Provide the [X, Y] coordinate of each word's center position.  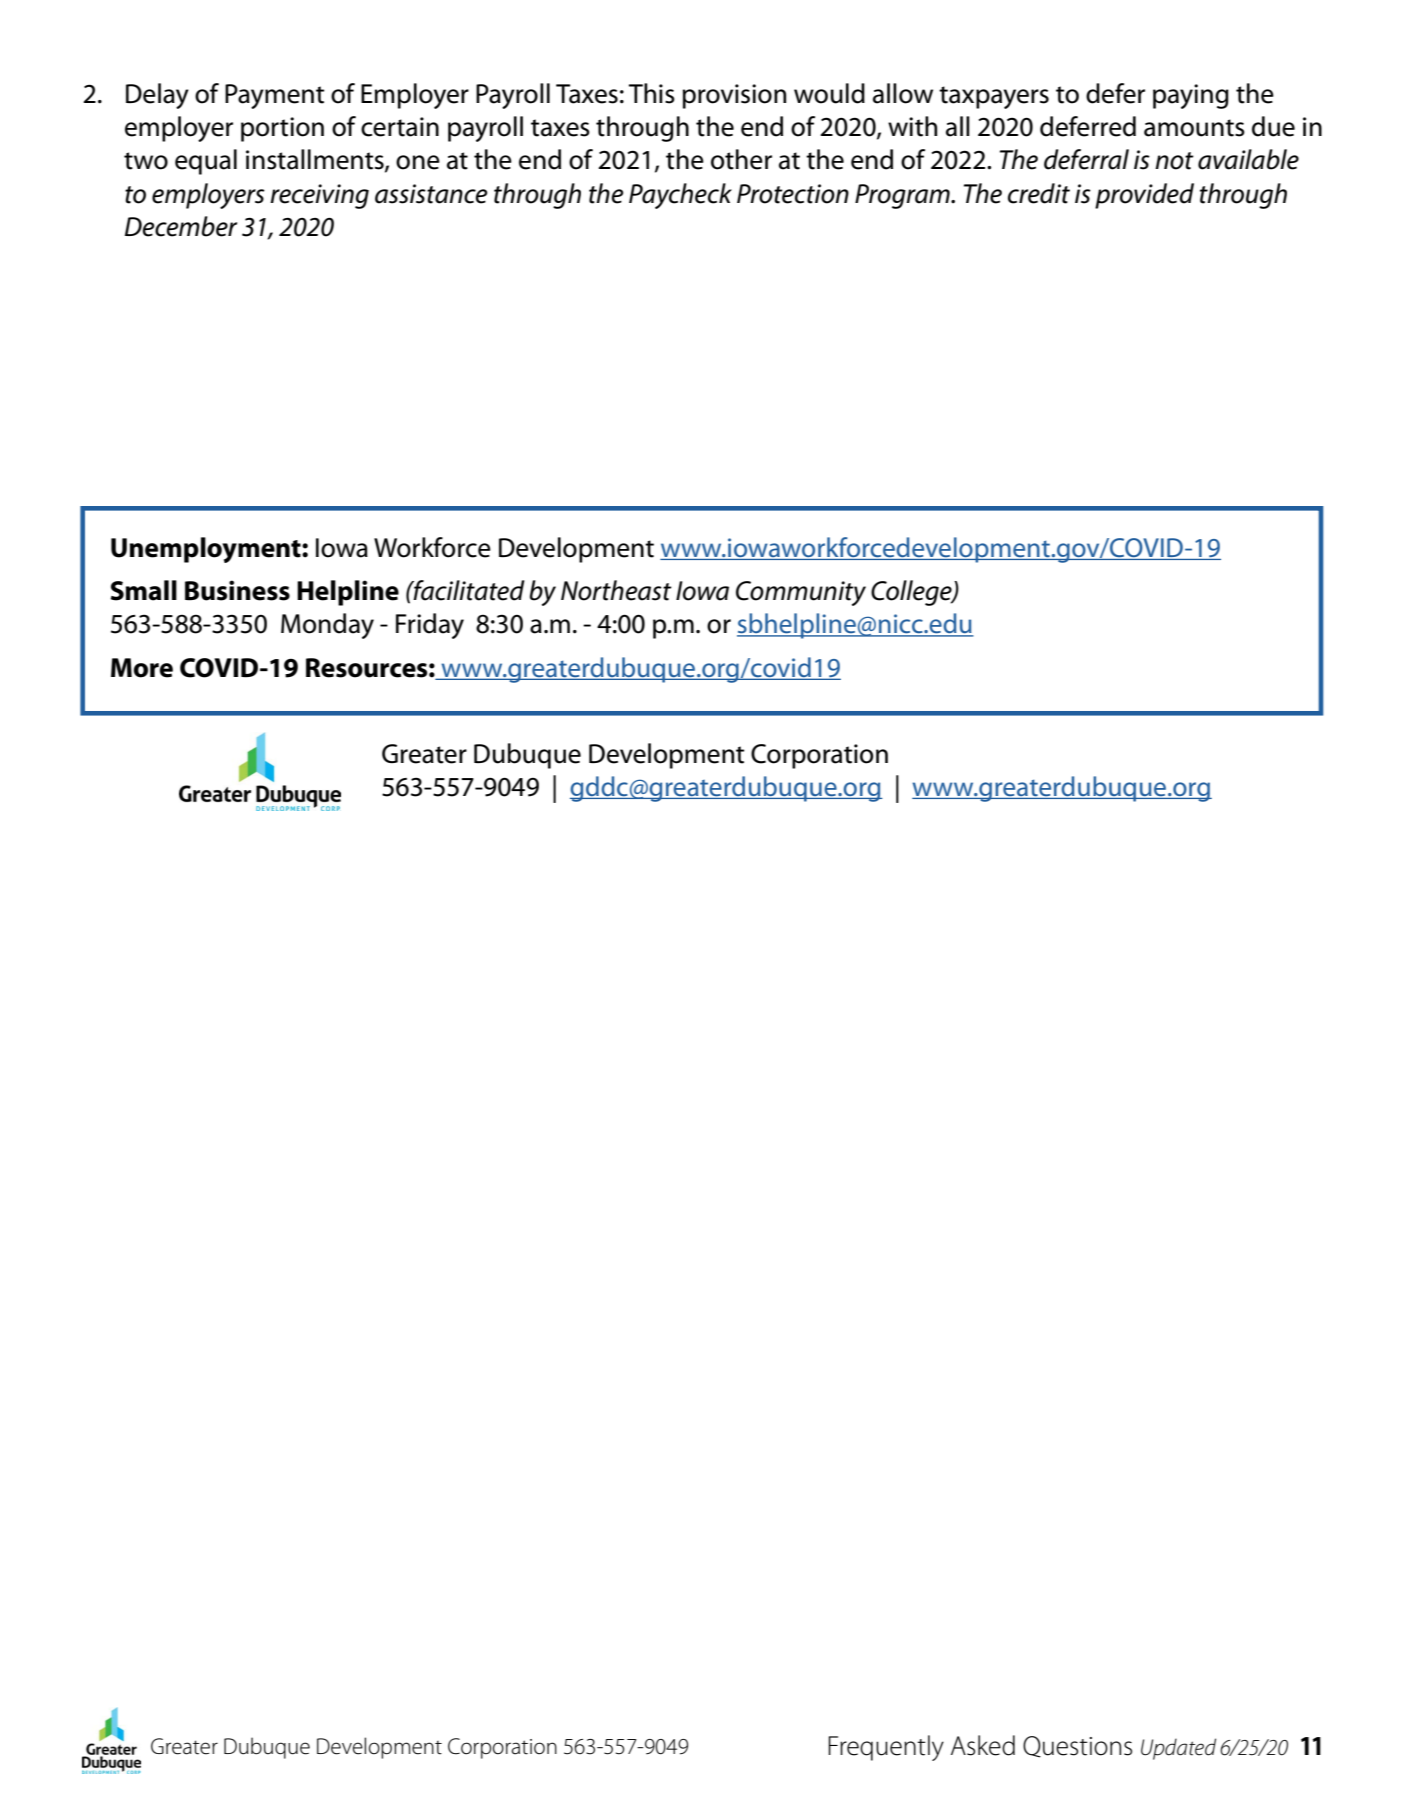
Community [801, 593]
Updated [1178, 1749]
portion [282, 129]
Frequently [886, 1748]
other [741, 159]
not [1174, 161]
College [912, 593]
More [142, 668]
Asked [983, 1745]
